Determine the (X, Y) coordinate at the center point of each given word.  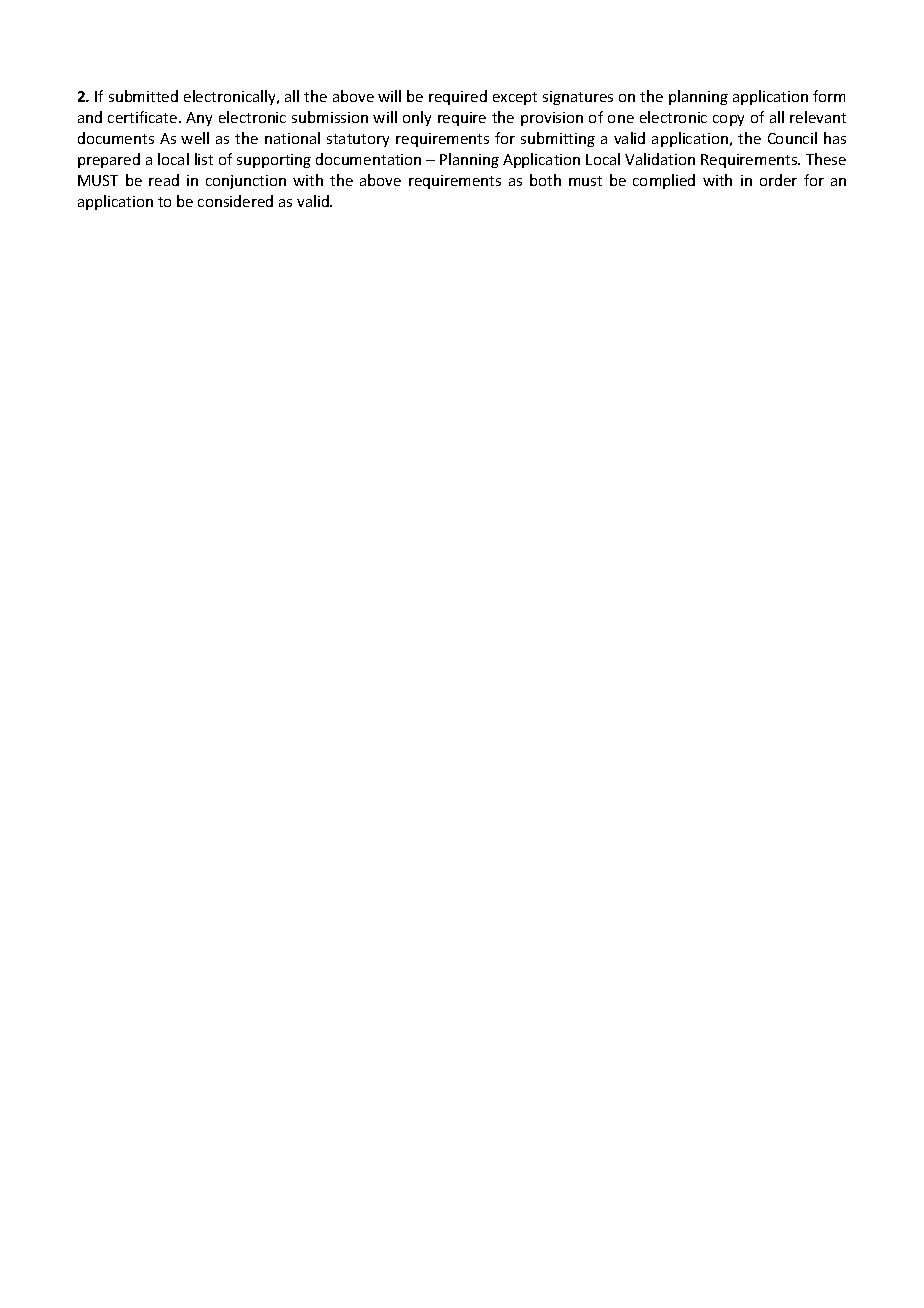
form (829, 96)
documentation (368, 159)
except (515, 98)
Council (792, 138)
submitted (143, 96)
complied (664, 181)
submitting (558, 139)
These (826, 159)
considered (235, 201)
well (195, 138)
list (204, 159)
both (545, 180)
